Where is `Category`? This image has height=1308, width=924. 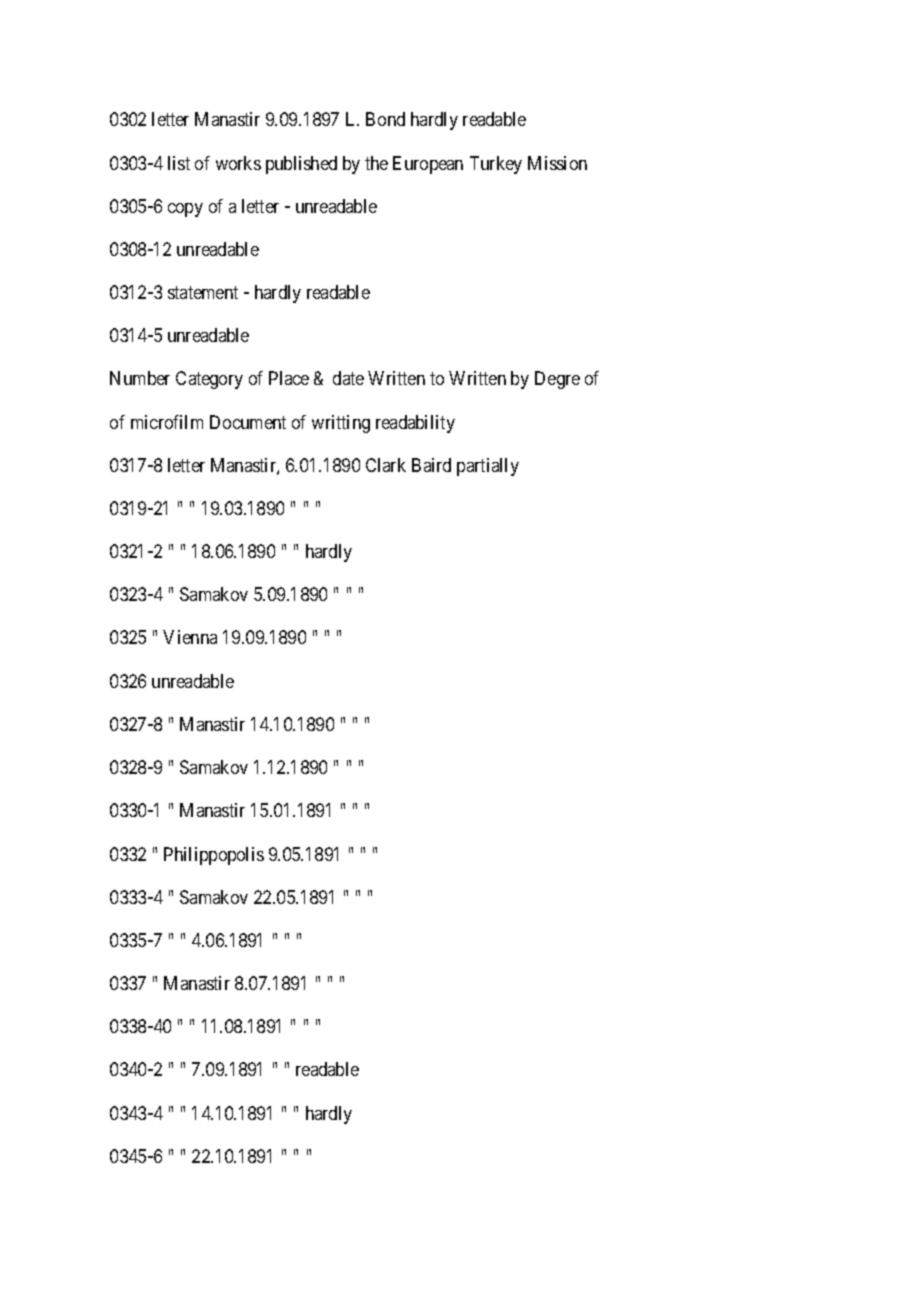
Category is located at coordinates (209, 380).
